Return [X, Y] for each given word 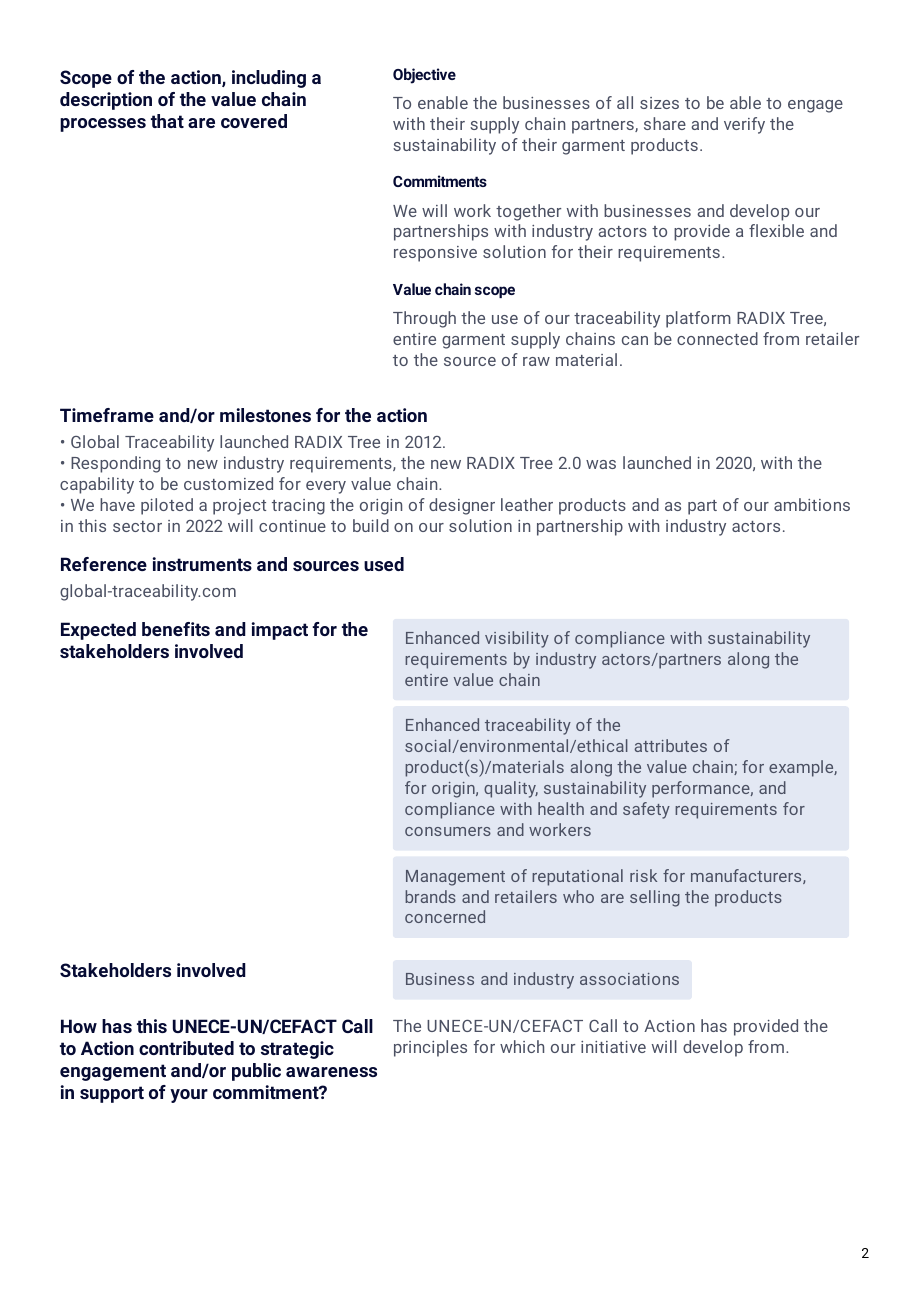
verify [744, 125]
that [167, 121]
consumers [448, 831]
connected [717, 338]
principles [430, 1048]
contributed [186, 1048]
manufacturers [746, 875]
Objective [424, 76]
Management [455, 878]
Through [424, 319]
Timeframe [107, 415]
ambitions [812, 504]
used [384, 564]
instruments [202, 564]
